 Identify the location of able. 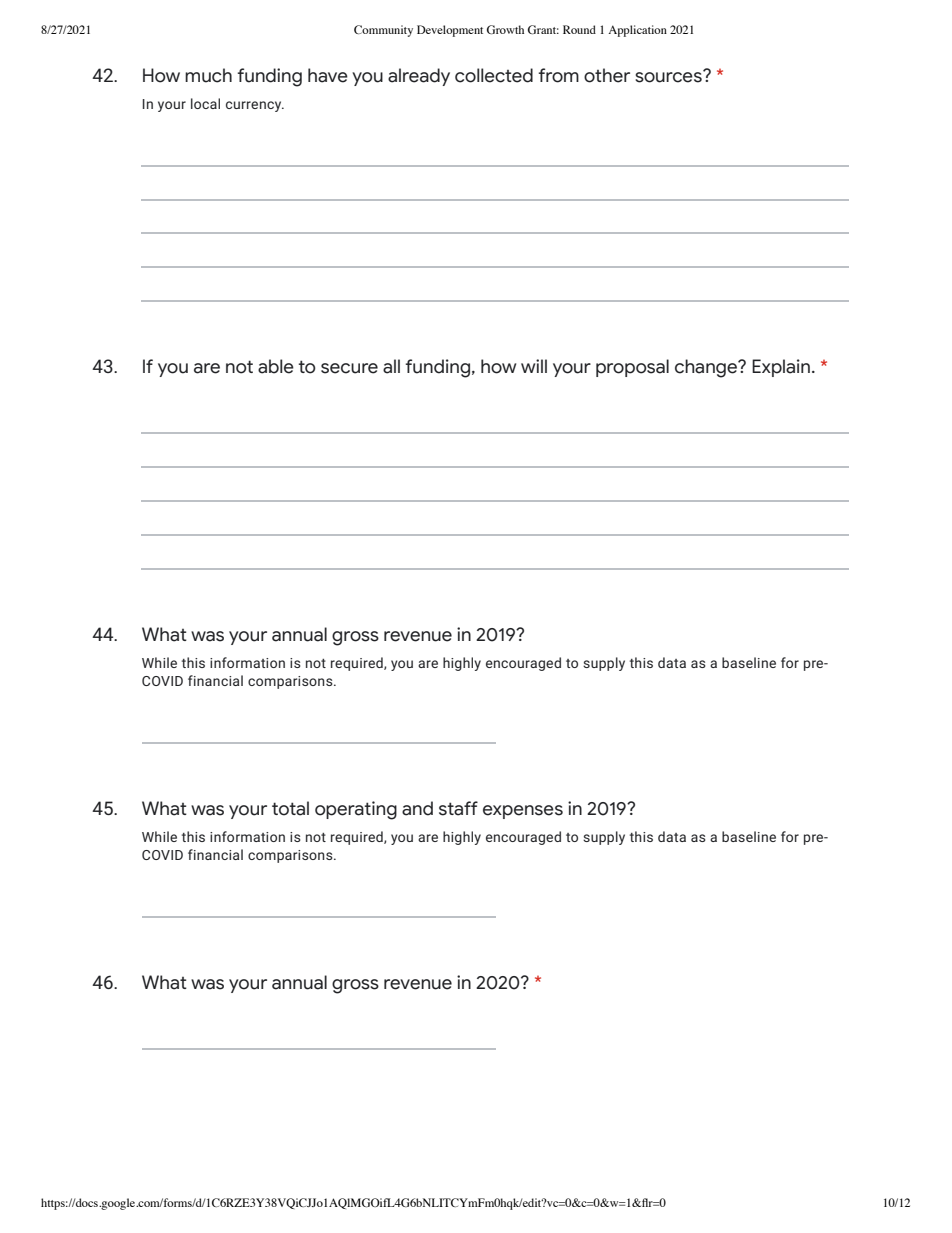
(276, 366).
